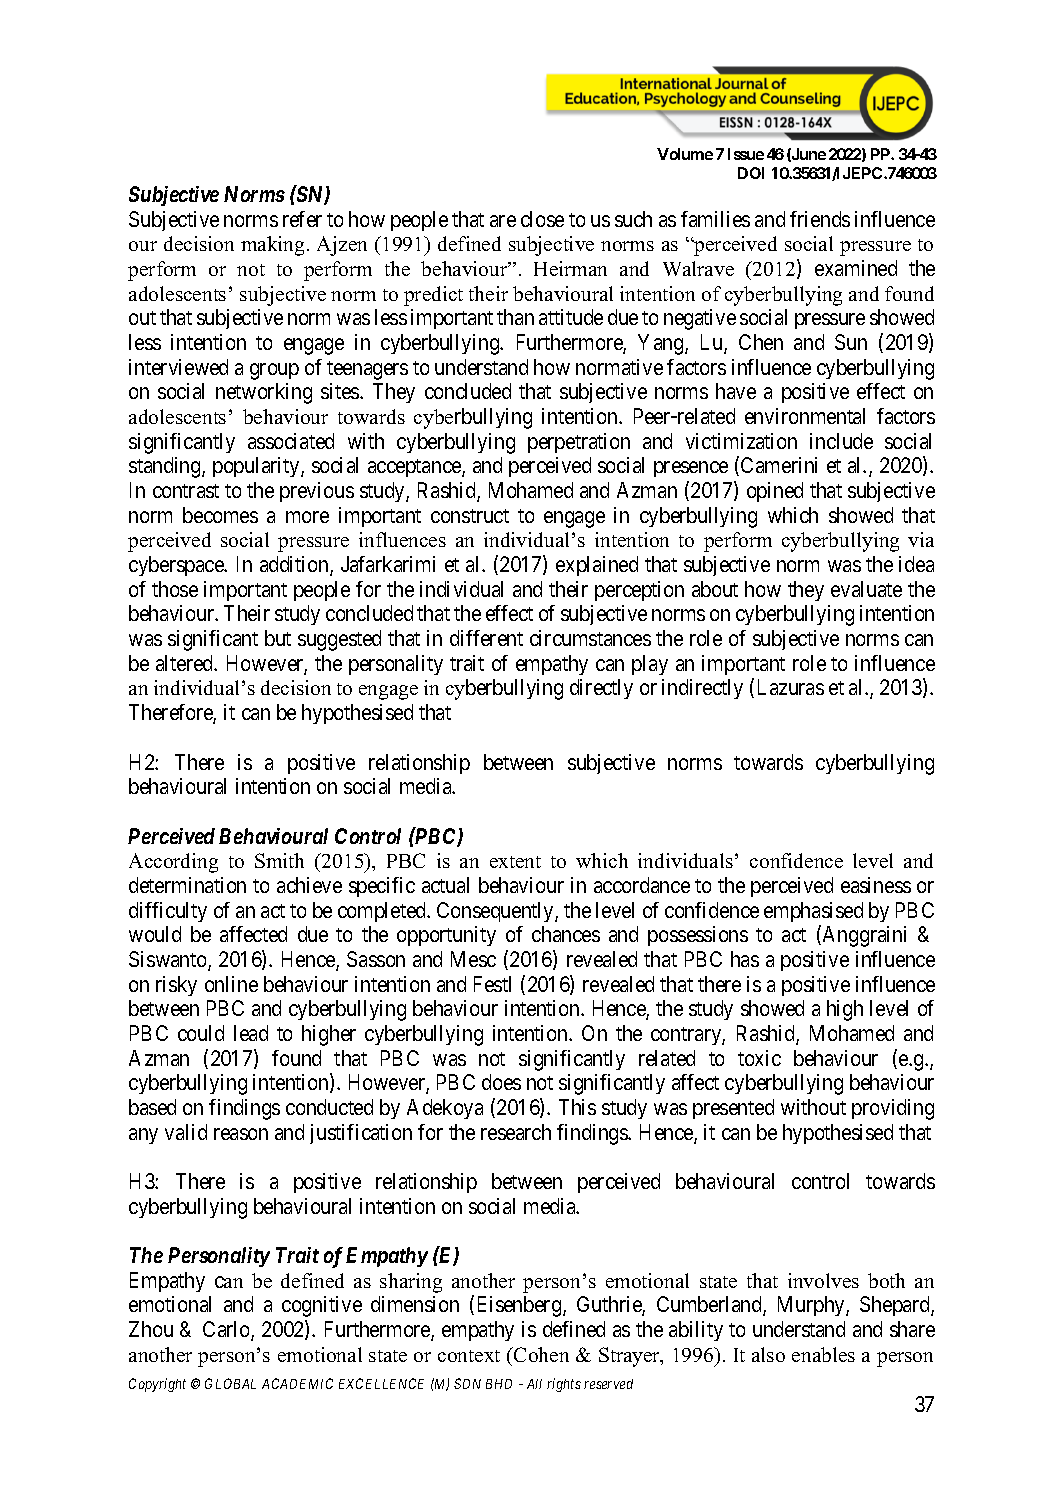 The width and height of the document is (1064, 1505). What do you see at coordinates (251, 1033) in the document?
I see `lead` at bounding box center [251, 1033].
